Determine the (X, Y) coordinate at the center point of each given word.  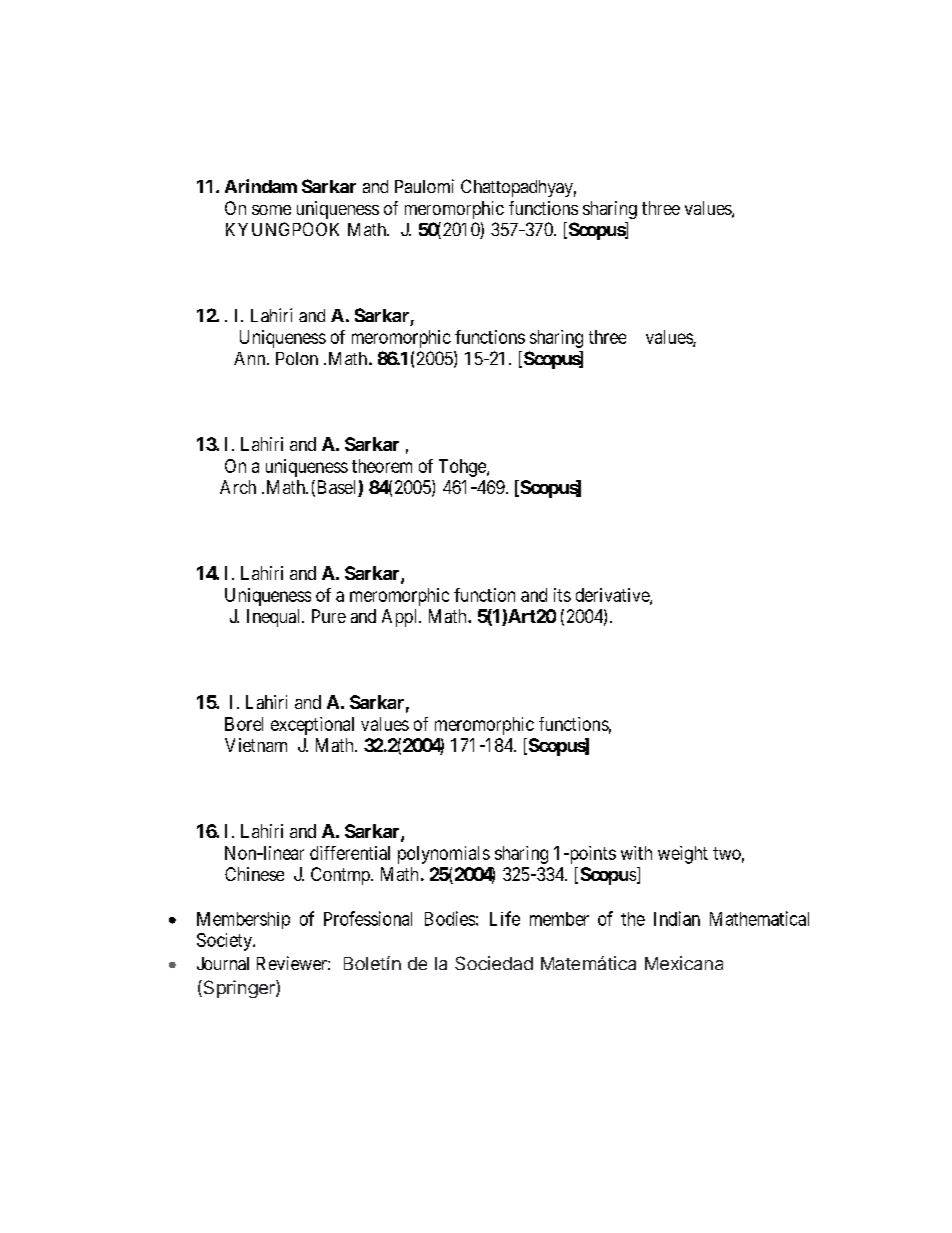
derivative (613, 596)
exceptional (312, 726)
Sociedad (494, 963)
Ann (251, 358)
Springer (239, 989)
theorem (382, 466)
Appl (401, 618)
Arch (238, 487)
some (271, 210)
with (636, 853)
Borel (244, 724)
